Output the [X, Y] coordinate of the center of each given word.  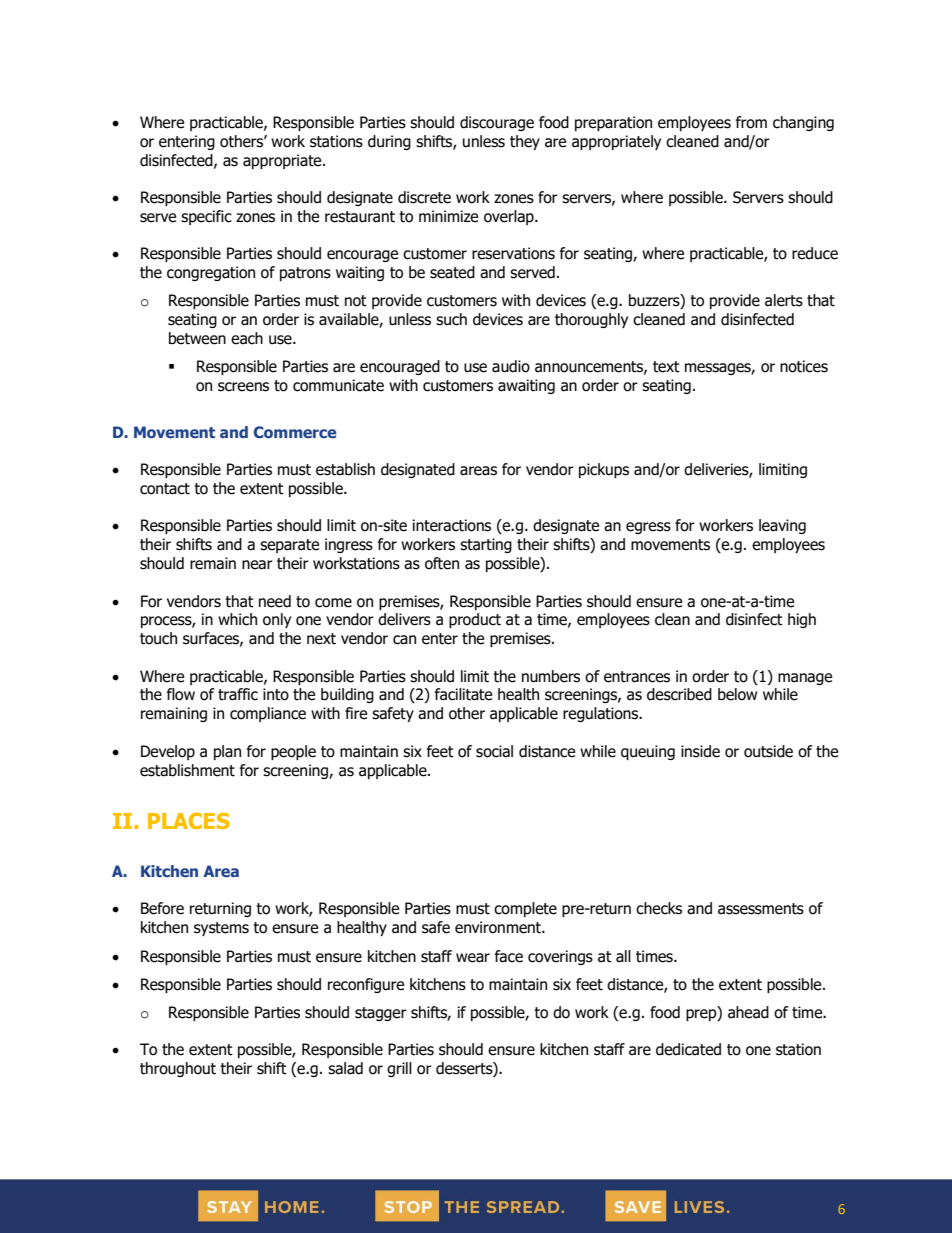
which [237, 619]
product [475, 620]
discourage [497, 123]
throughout [178, 1069]
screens [243, 387]
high [802, 620]
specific [206, 217]
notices [804, 366]
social [494, 751]
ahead [748, 1012]
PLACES [188, 821]
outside [768, 751]
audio [511, 366]
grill [399, 1069]
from [751, 122]
